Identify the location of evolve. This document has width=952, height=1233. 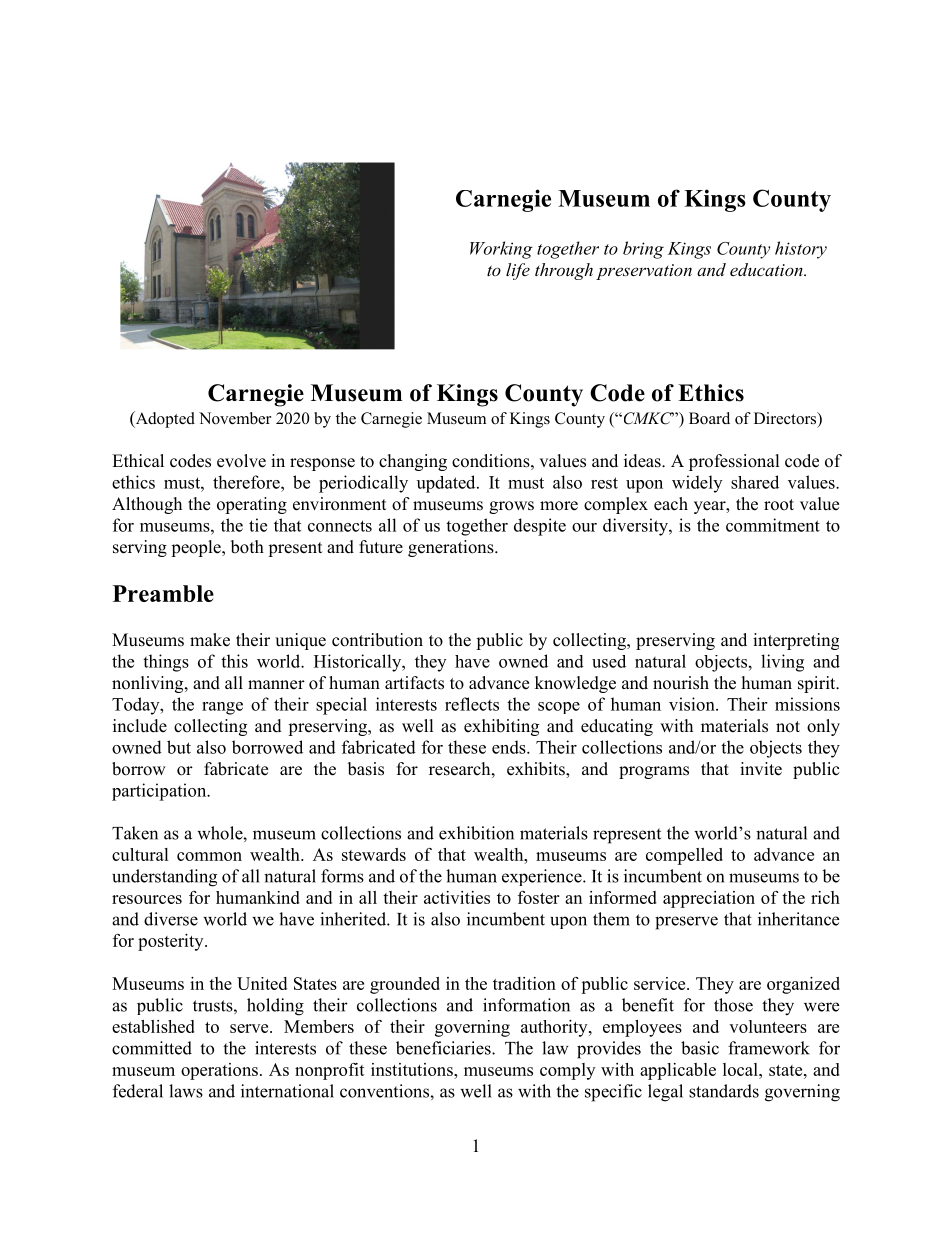
(241, 461).
